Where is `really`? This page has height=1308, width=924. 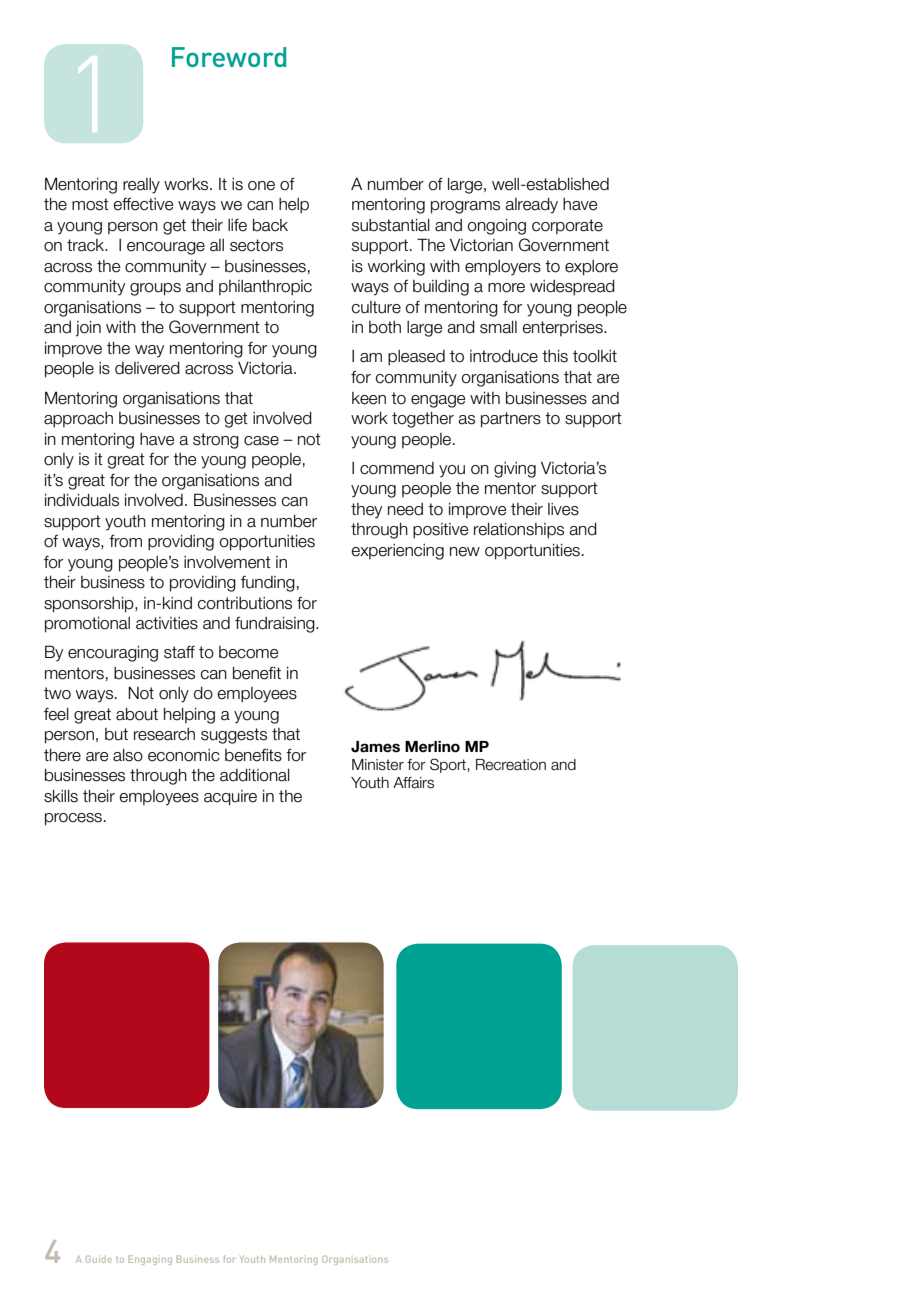
really is located at coordinates (141, 186).
